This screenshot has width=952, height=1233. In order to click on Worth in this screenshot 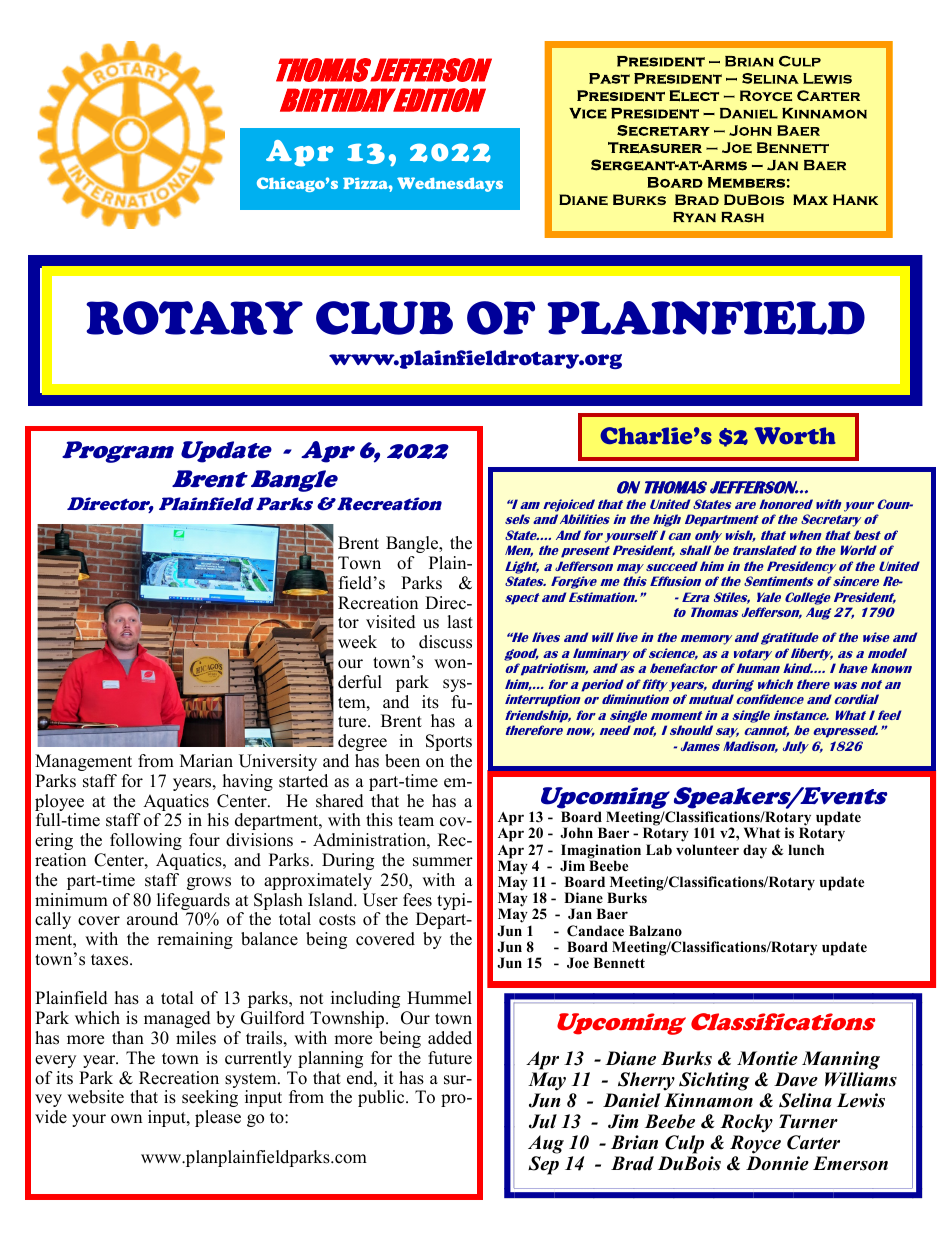, I will do `click(795, 435)`.
